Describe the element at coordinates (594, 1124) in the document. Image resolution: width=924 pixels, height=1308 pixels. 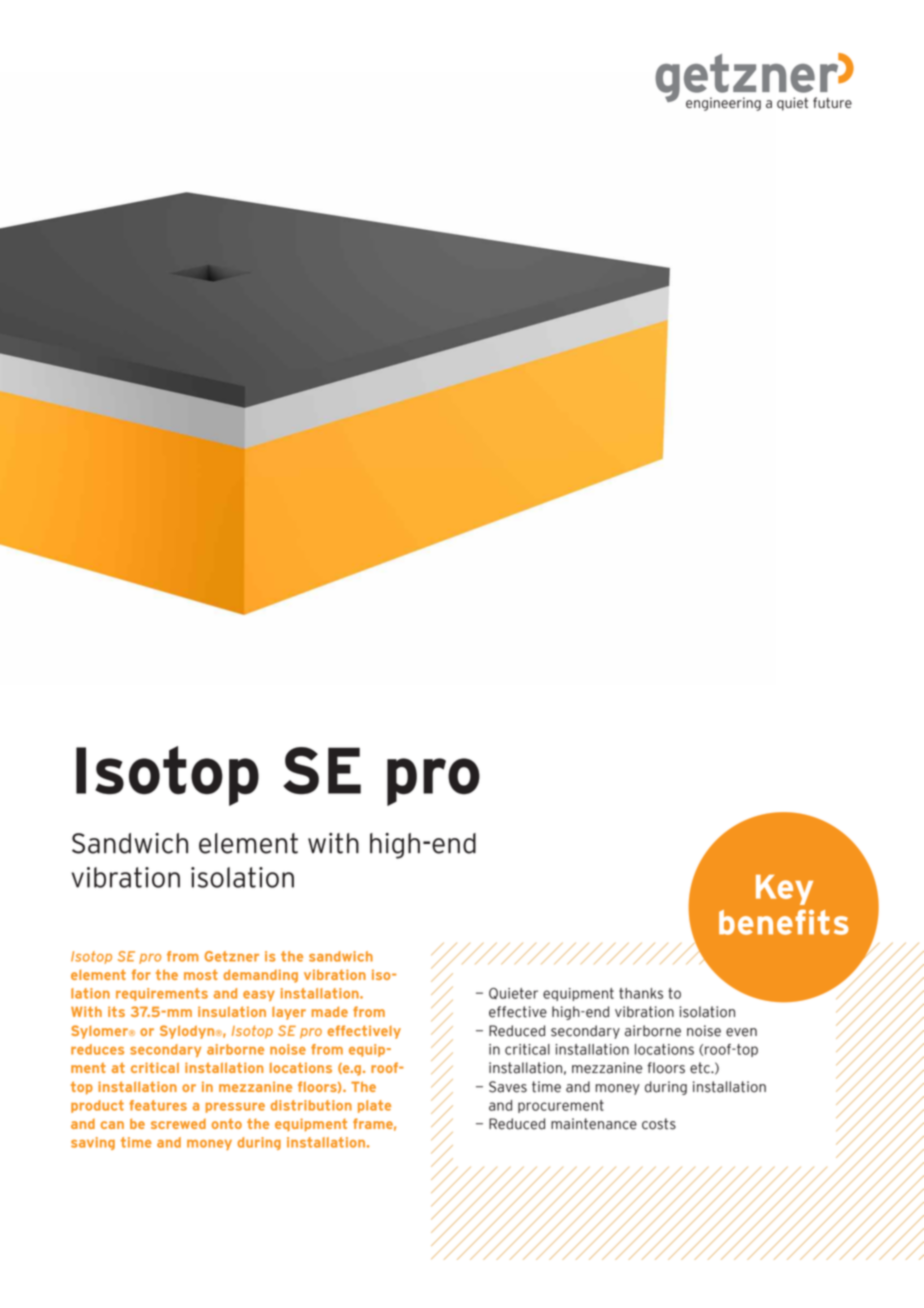
I see `maintenance` at that location.
